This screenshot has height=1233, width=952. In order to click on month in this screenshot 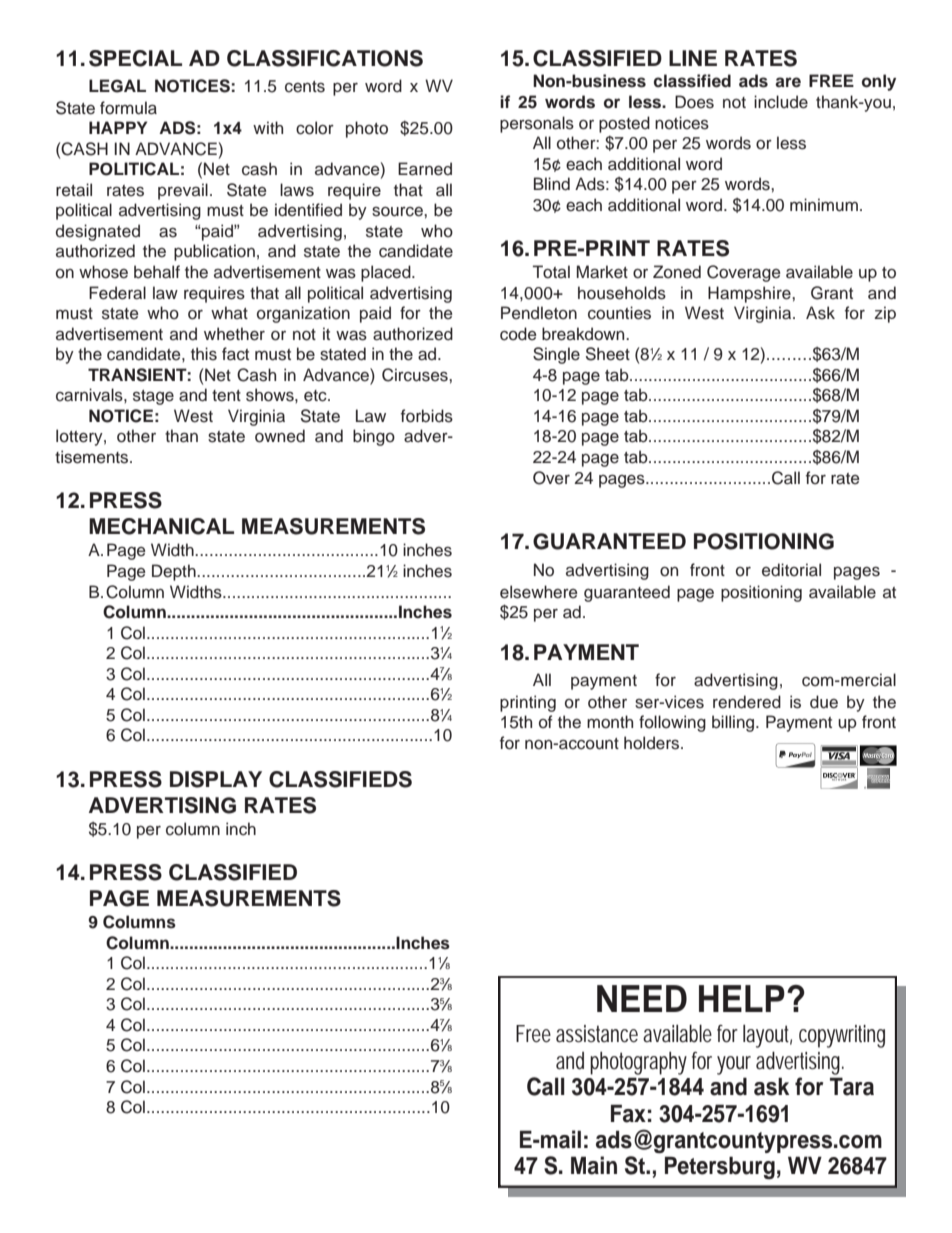, I will do `click(610, 722)`.
